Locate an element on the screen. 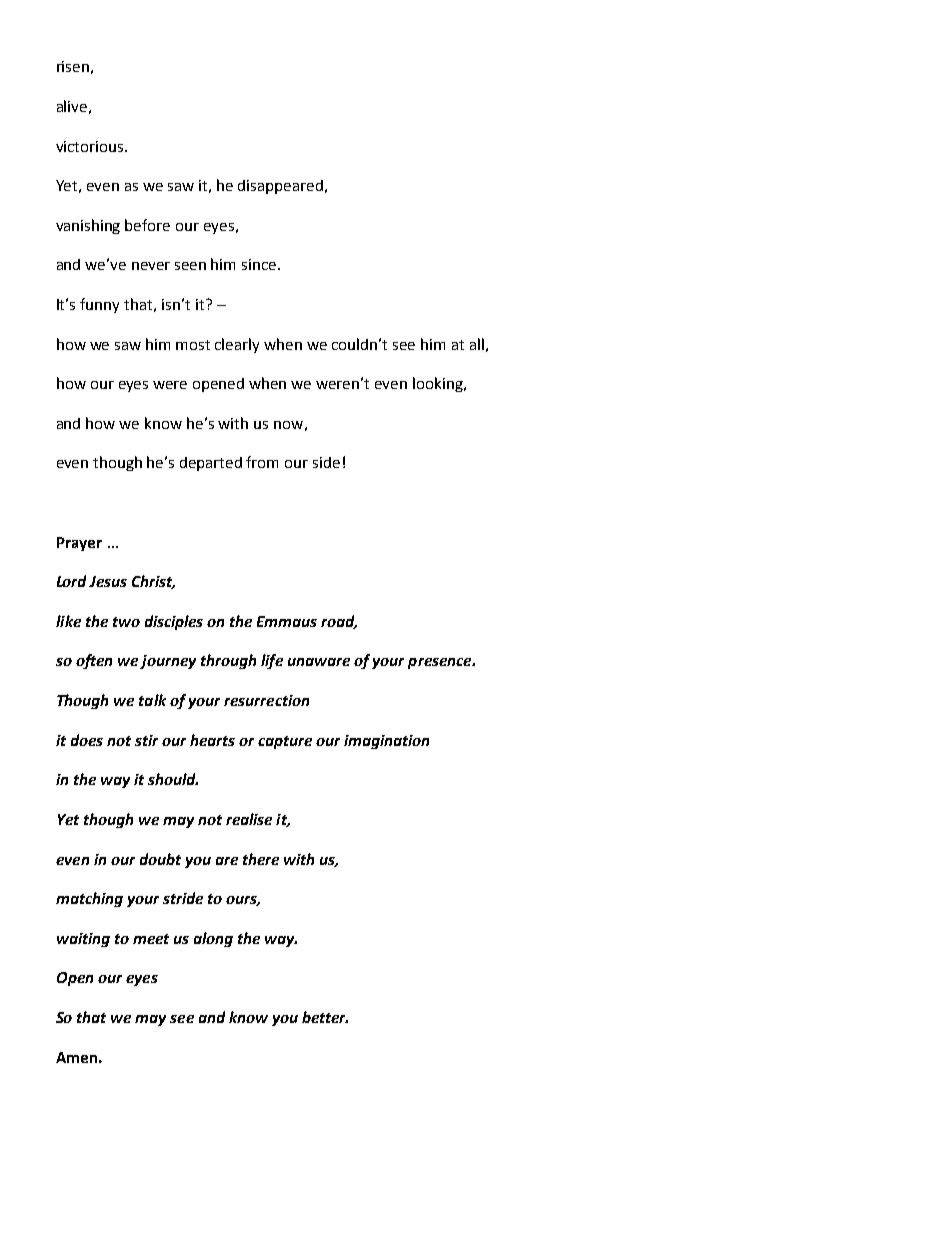 The height and width of the screenshot is (1233, 952). risen is located at coordinates (73, 66).
